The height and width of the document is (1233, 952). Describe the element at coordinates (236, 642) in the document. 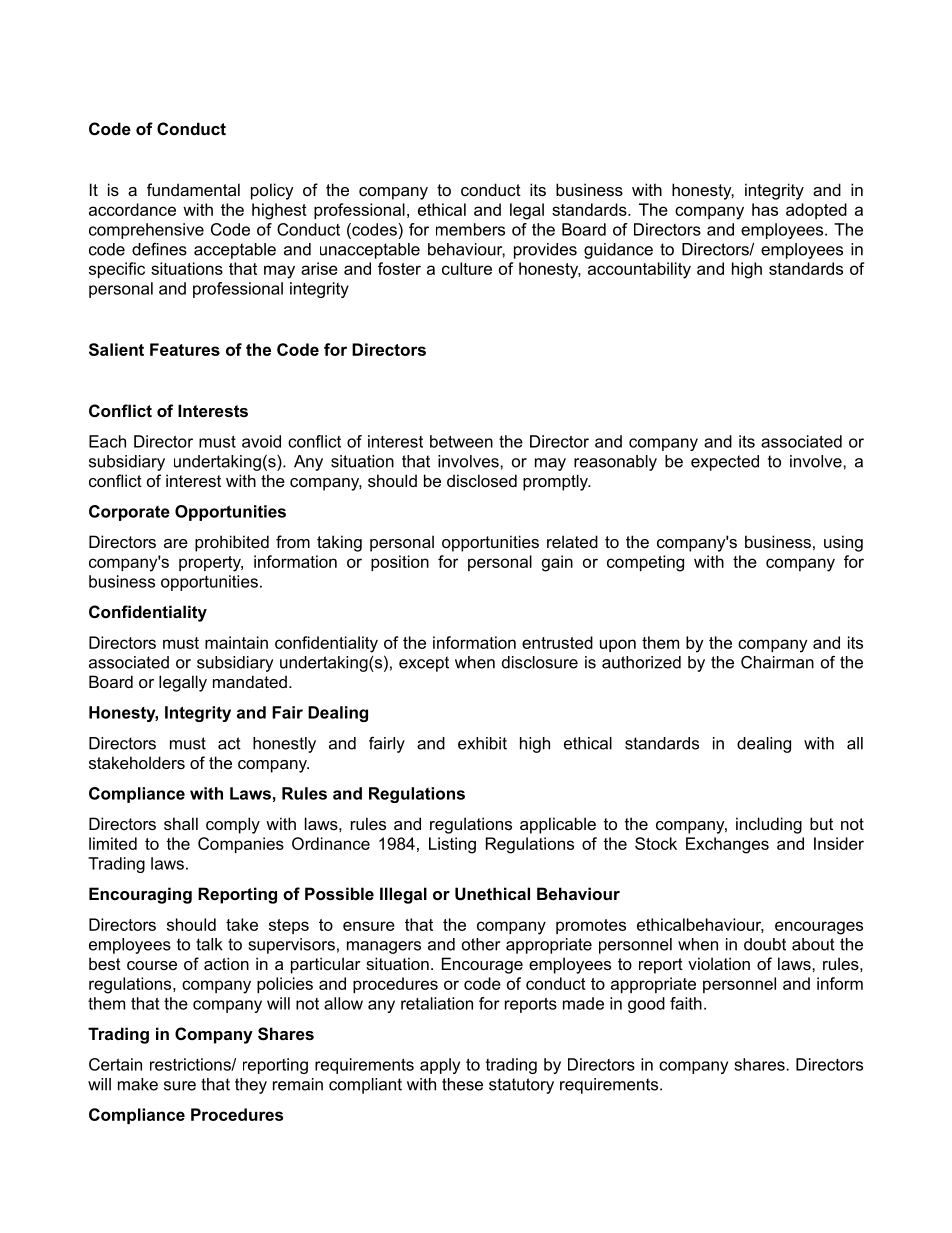

I see `maintain` at that location.
